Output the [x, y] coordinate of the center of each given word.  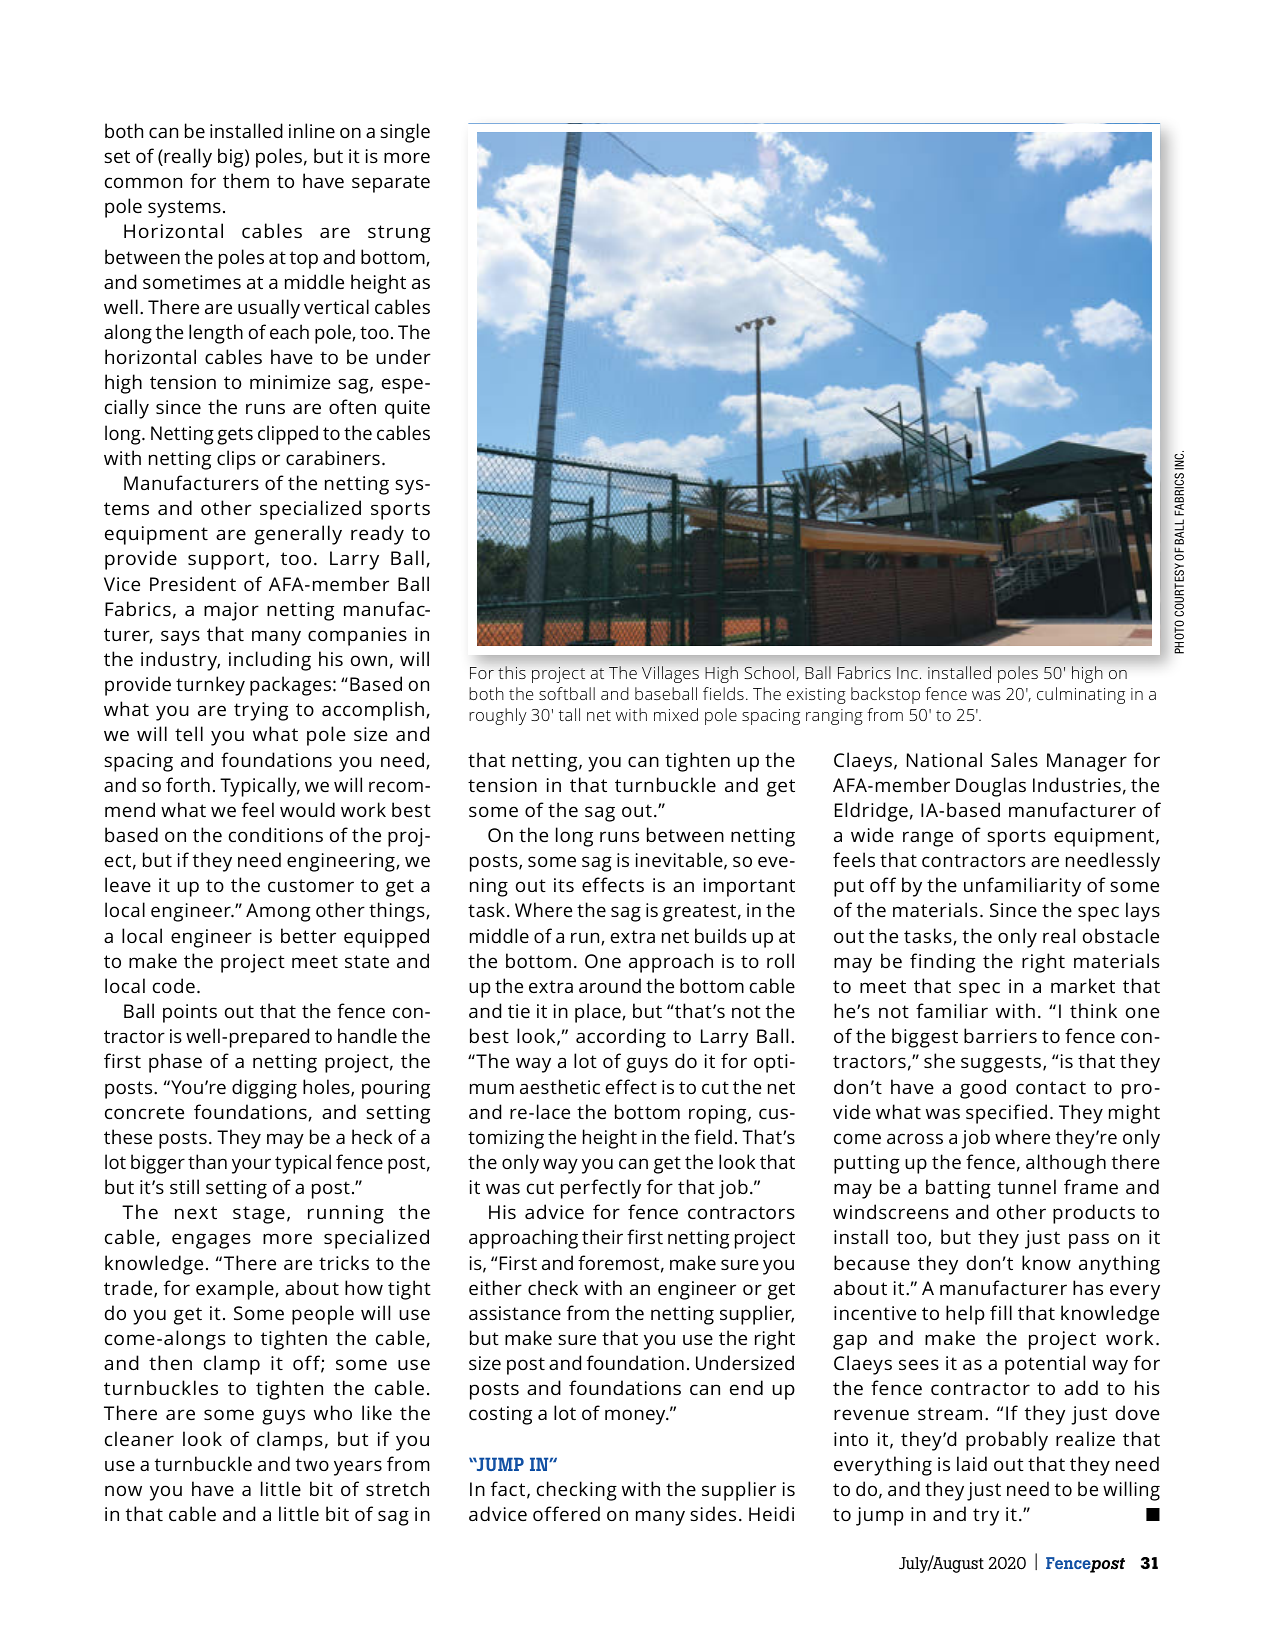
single [405, 133]
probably [1007, 1441]
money [636, 1417]
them [246, 180]
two [312, 1464]
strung [399, 234]
